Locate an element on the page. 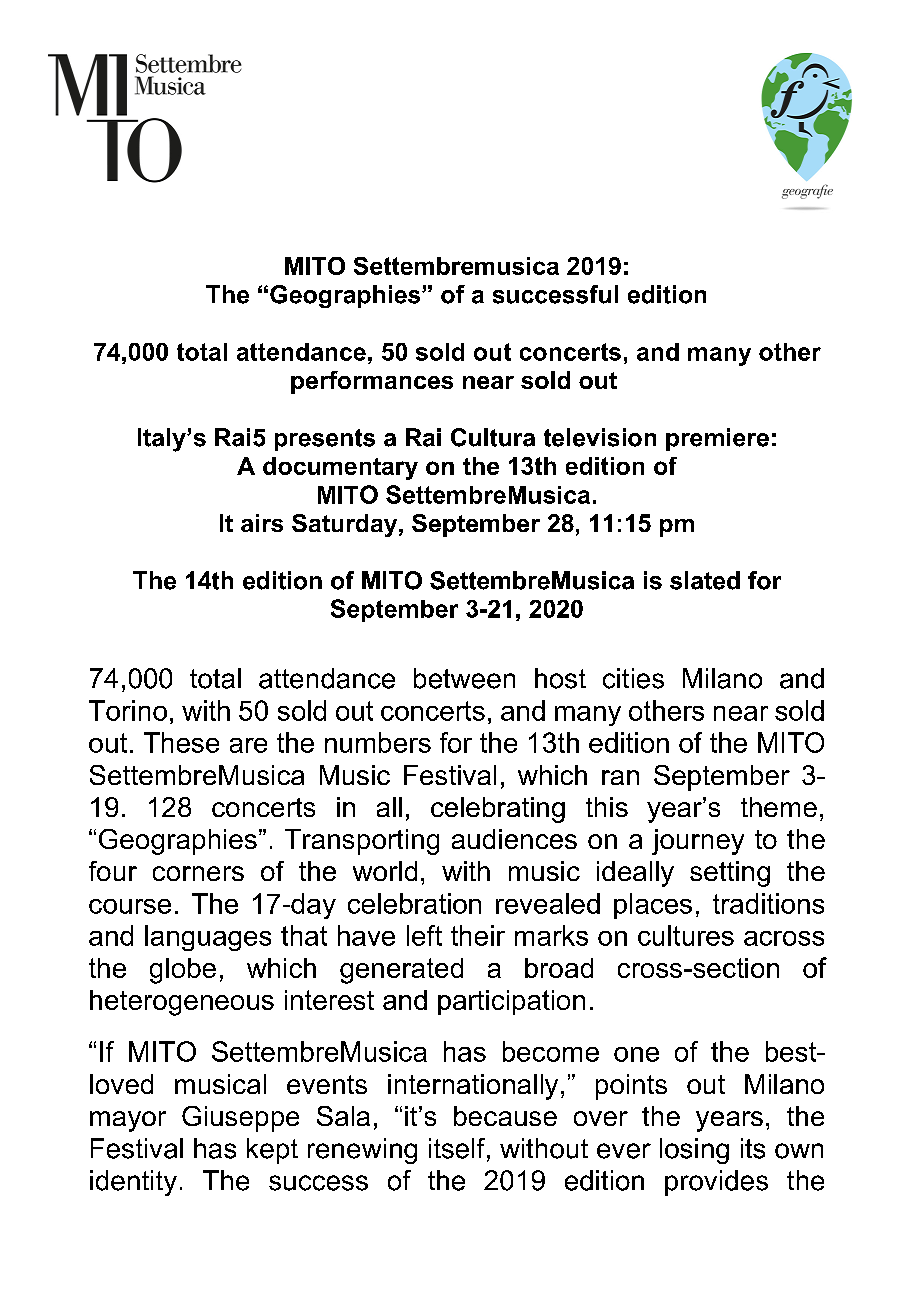 The width and height of the page is (924, 1308). traditions is located at coordinates (768, 903).
